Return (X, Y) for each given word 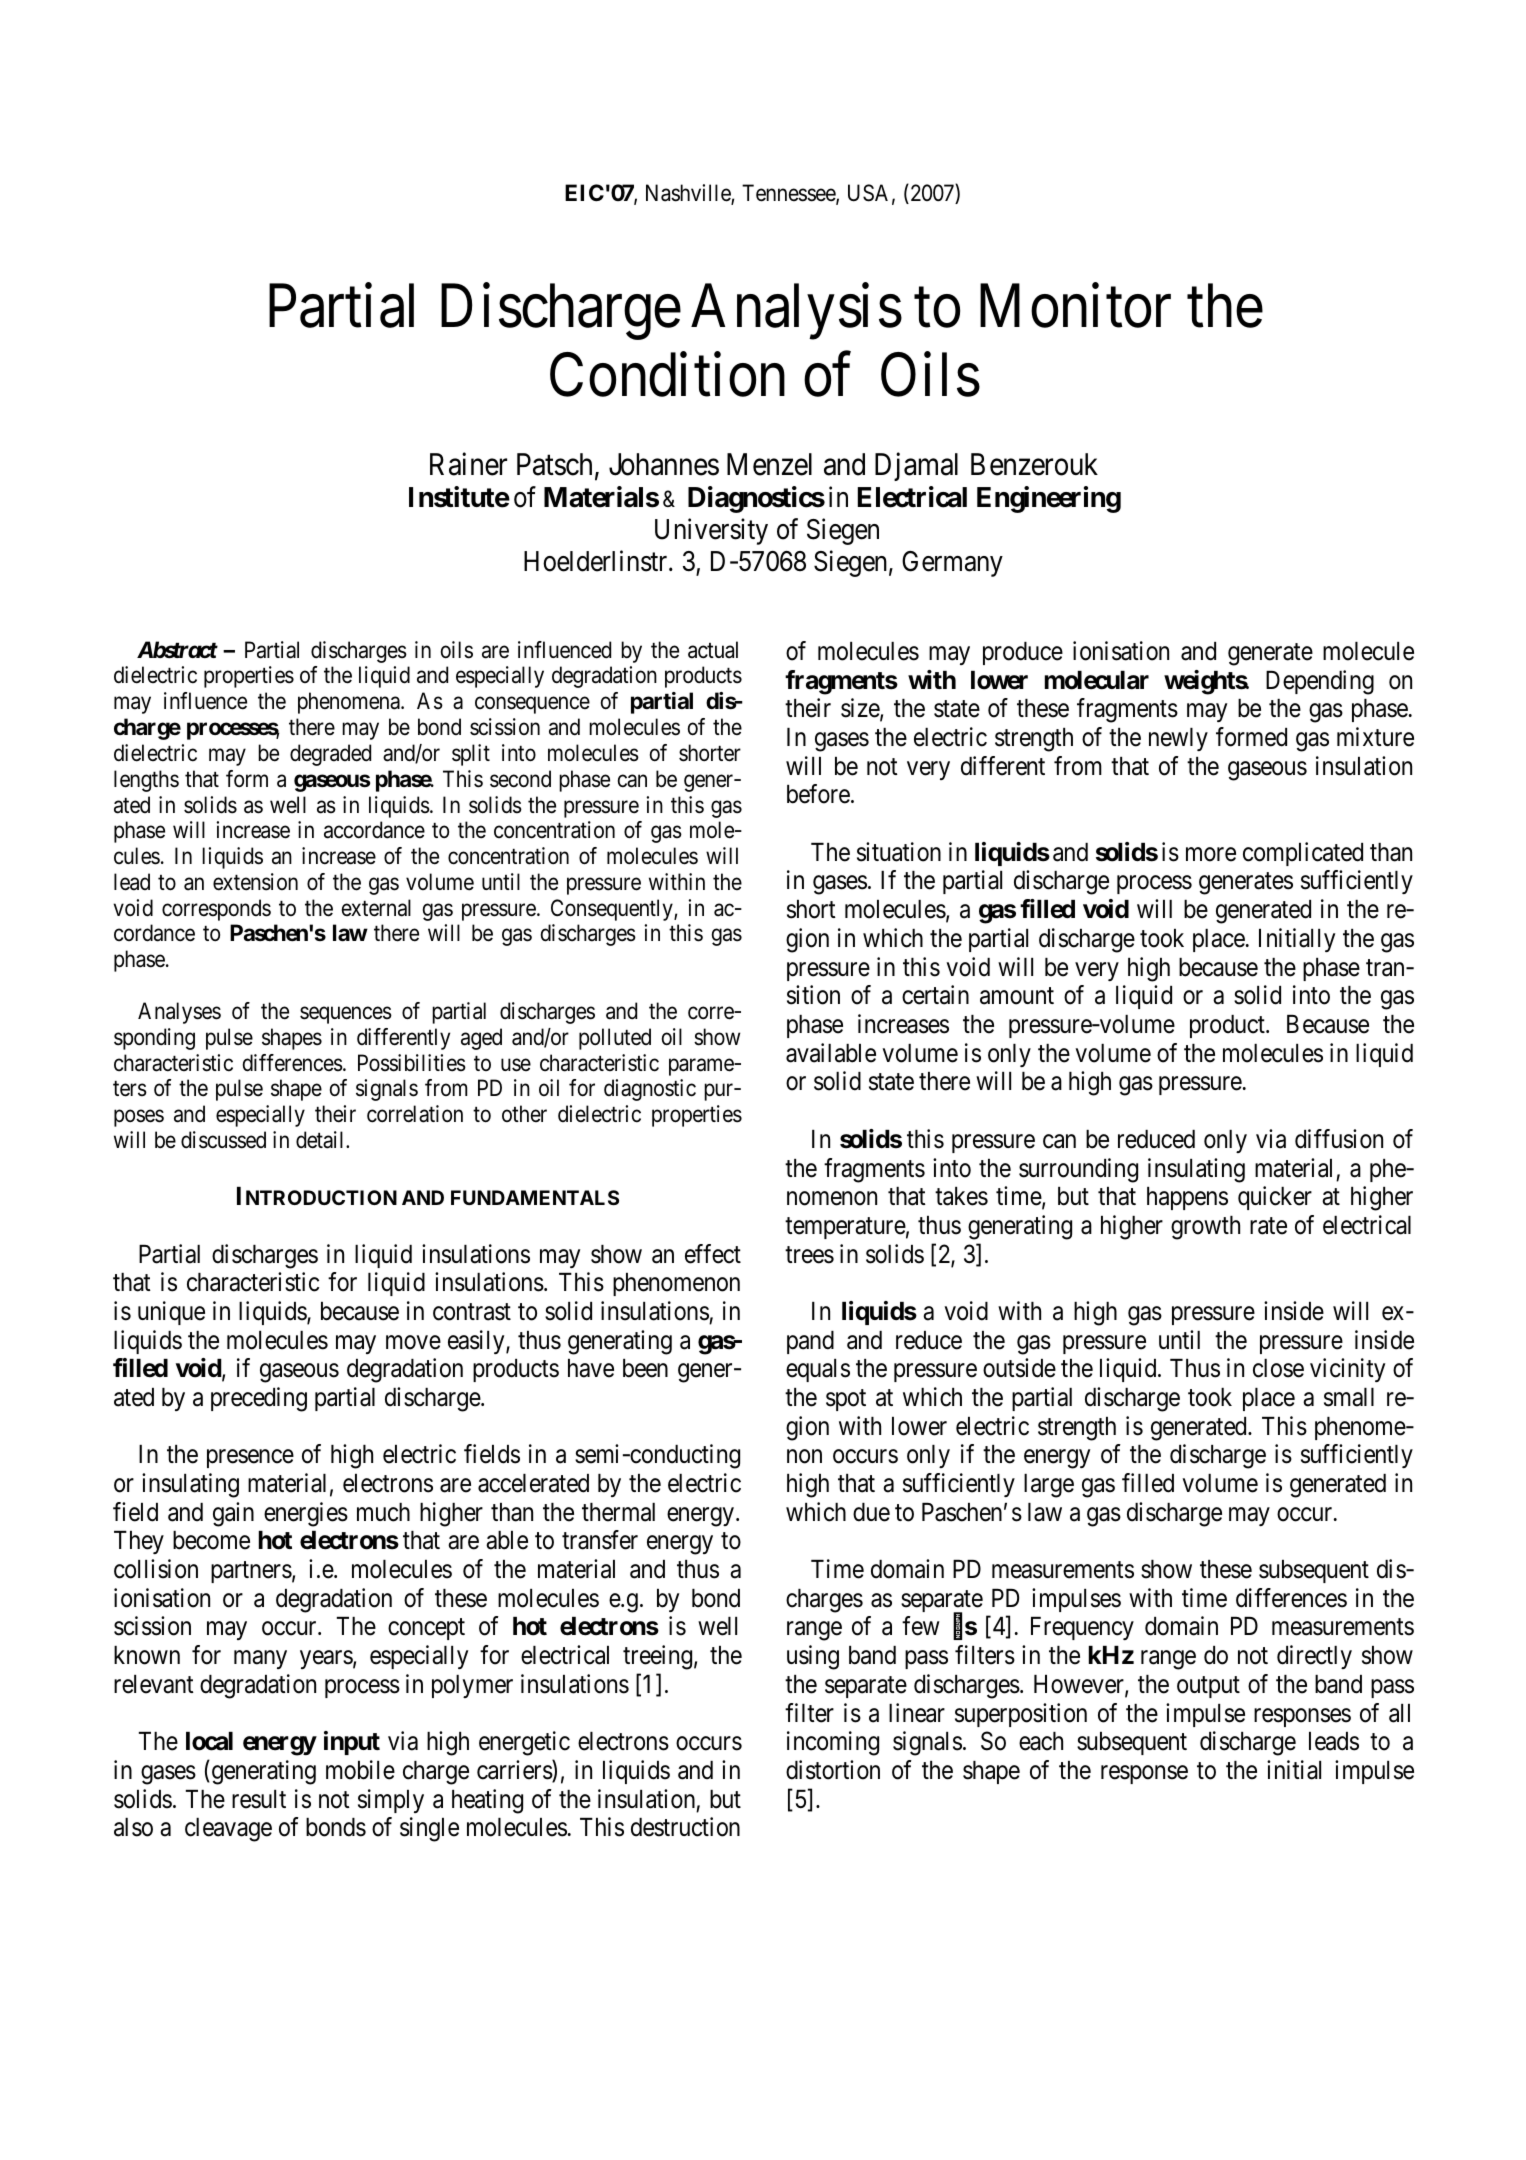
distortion (833, 1770)
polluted (615, 1039)
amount (1017, 996)
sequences (346, 1015)
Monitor (1075, 306)
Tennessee (789, 194)
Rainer (468, 464)
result (259, 1799)
